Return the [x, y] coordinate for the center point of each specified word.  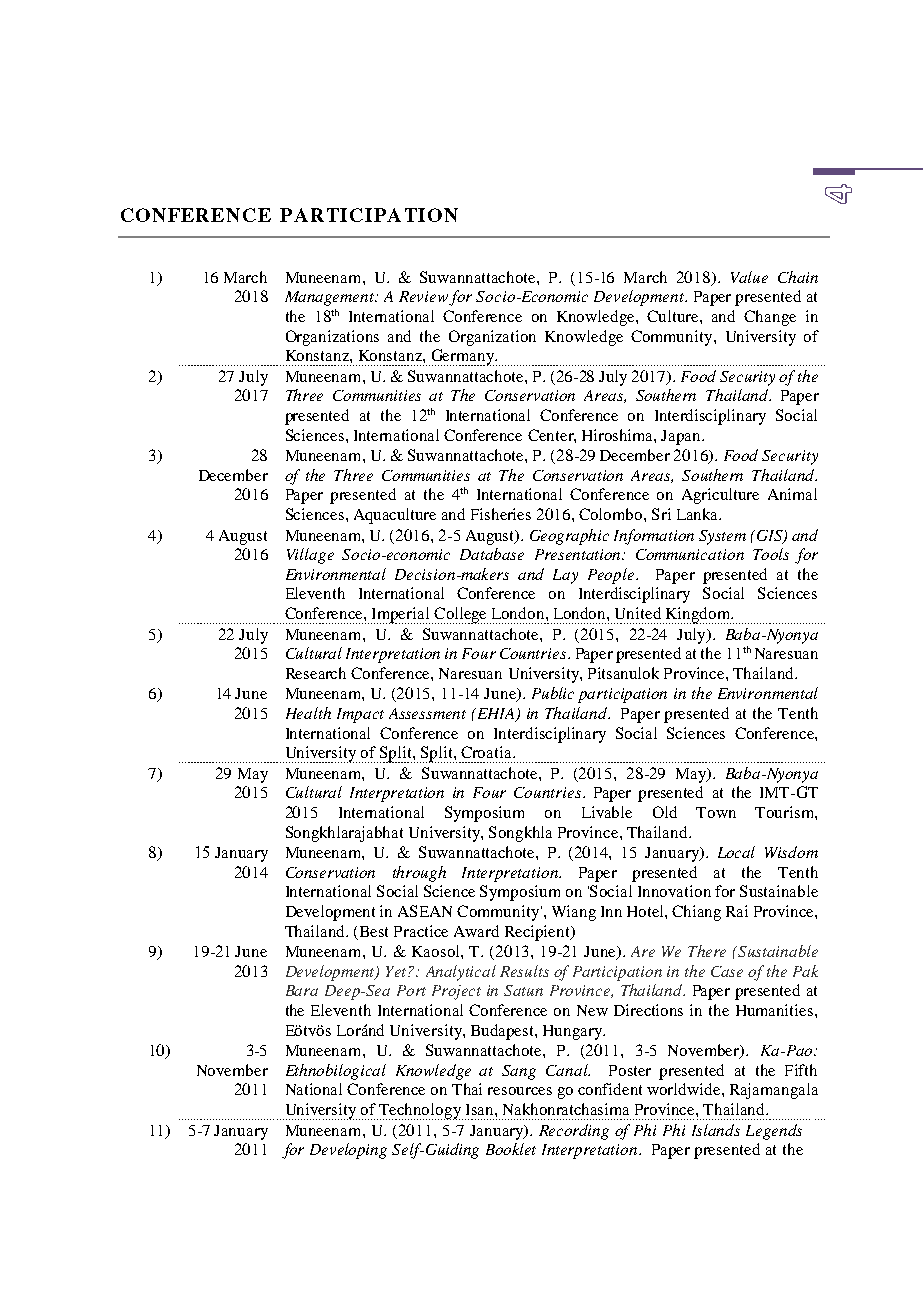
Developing [348, 1151]
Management [331, 298]
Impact [360, 715]
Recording [574, 1132]
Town [716, 812]
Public [553, 693]
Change [770, 318]
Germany [463, 357]
